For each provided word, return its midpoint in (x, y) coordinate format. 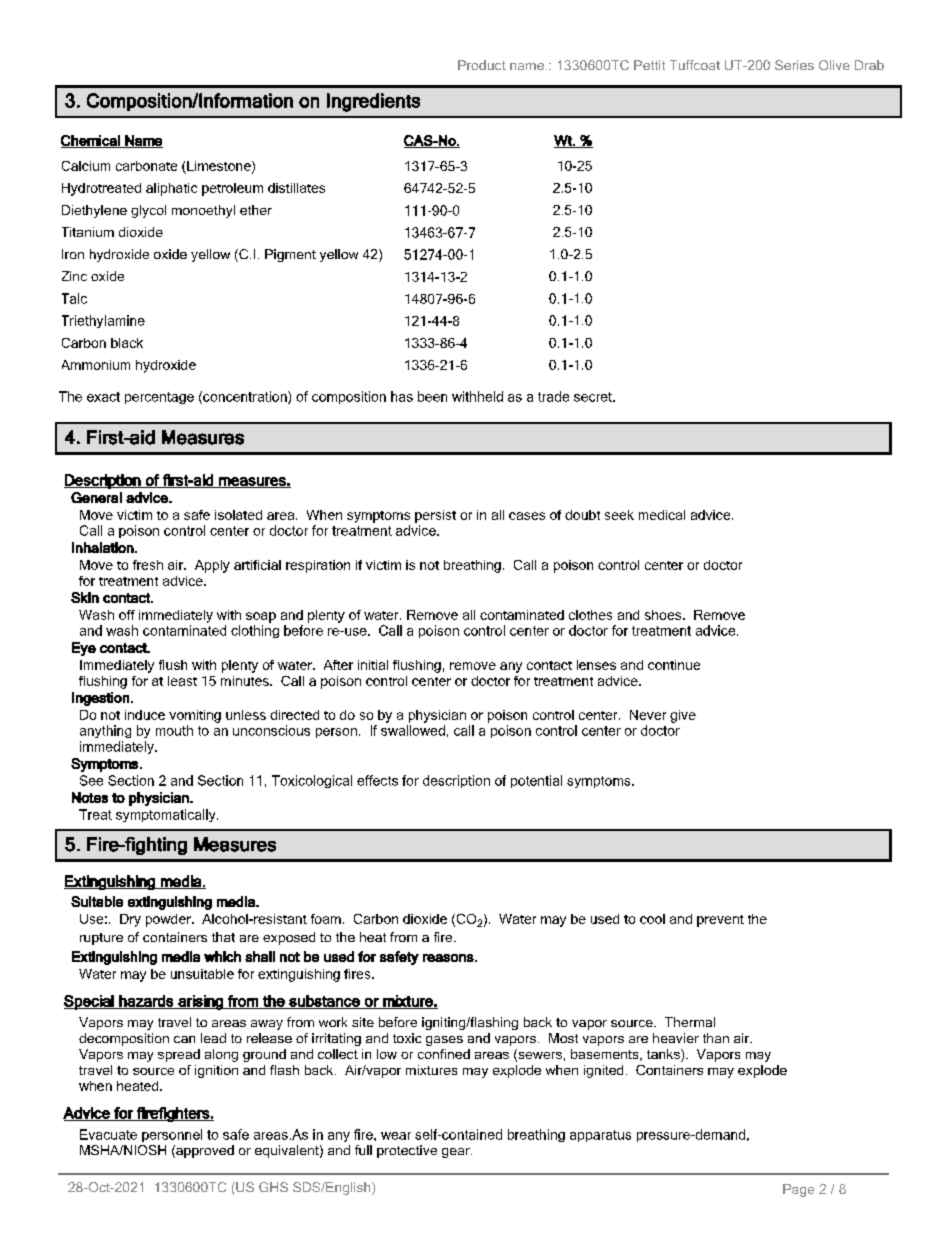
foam (326, 919)
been (432, 396)
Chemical (91, 141)
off (127, 615)
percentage (159, 398)
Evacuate (108, 1134)
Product (482, 65)
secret (594, 397)
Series (794, 65)
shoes (664, 615)
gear (457, 1153)
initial (373, 665)
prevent (720, 921)
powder (169, 920)
